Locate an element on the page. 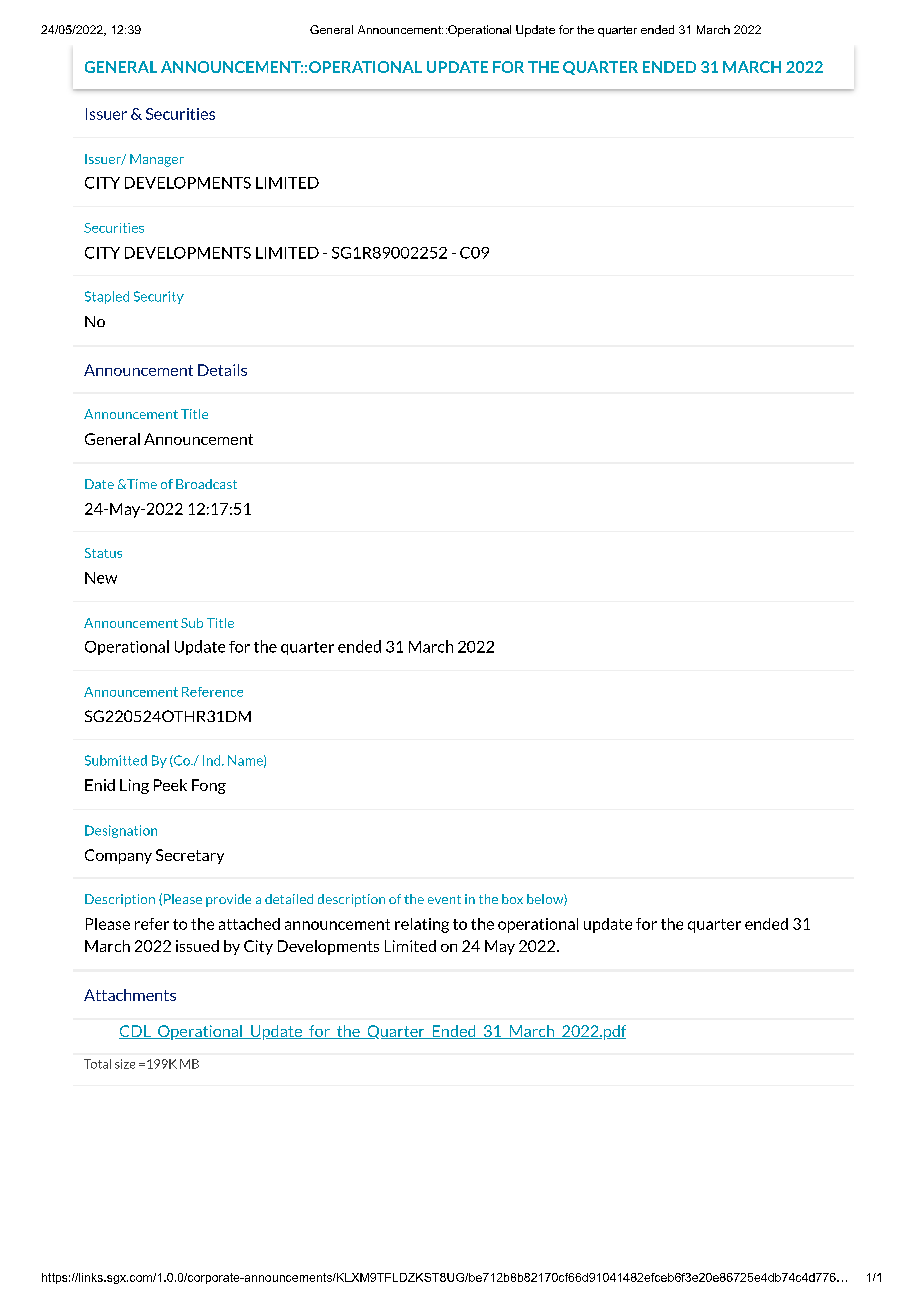  Status is located at coordinates (103, 553).
